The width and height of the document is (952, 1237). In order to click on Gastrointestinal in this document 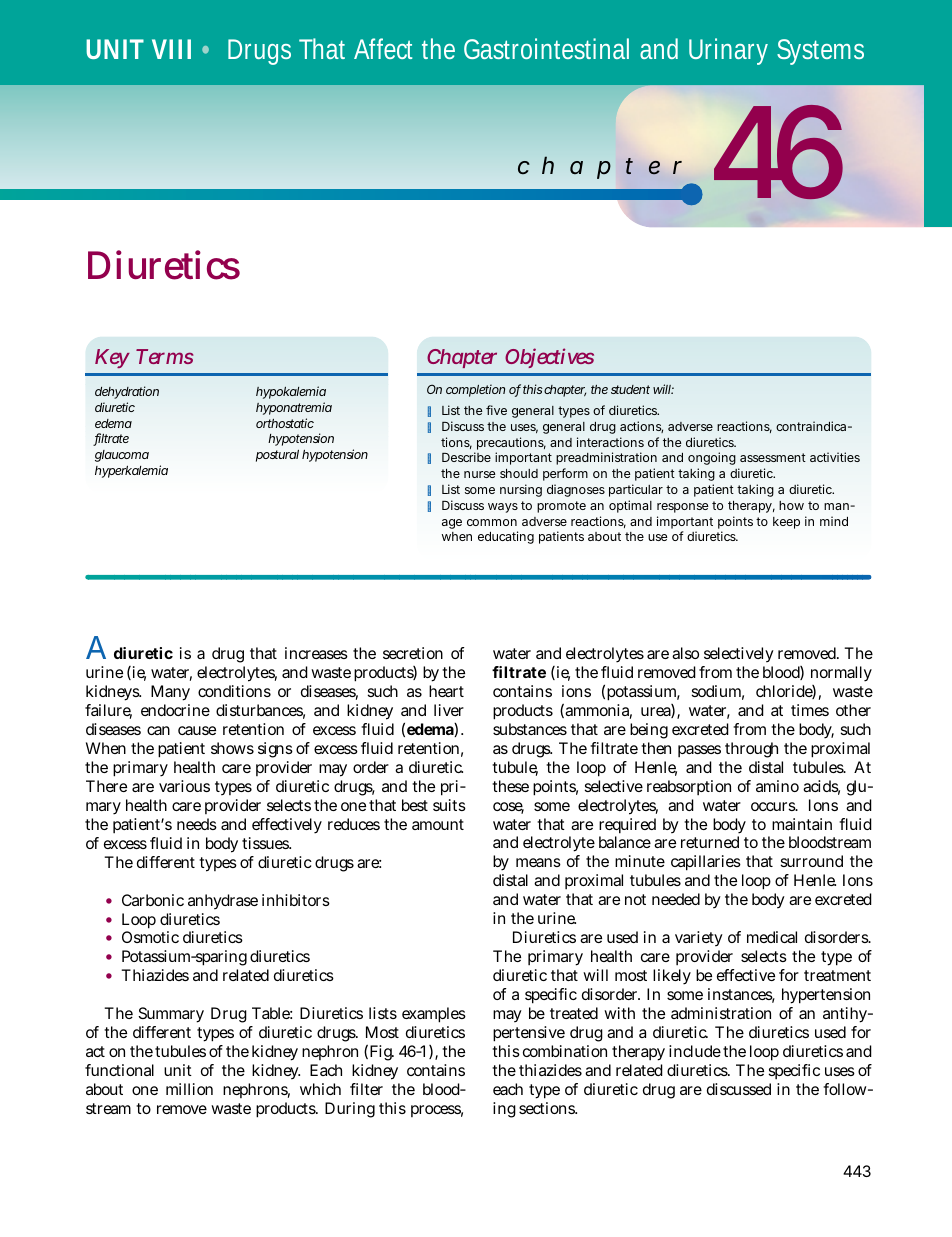, I will do `click(546, 48)`.
